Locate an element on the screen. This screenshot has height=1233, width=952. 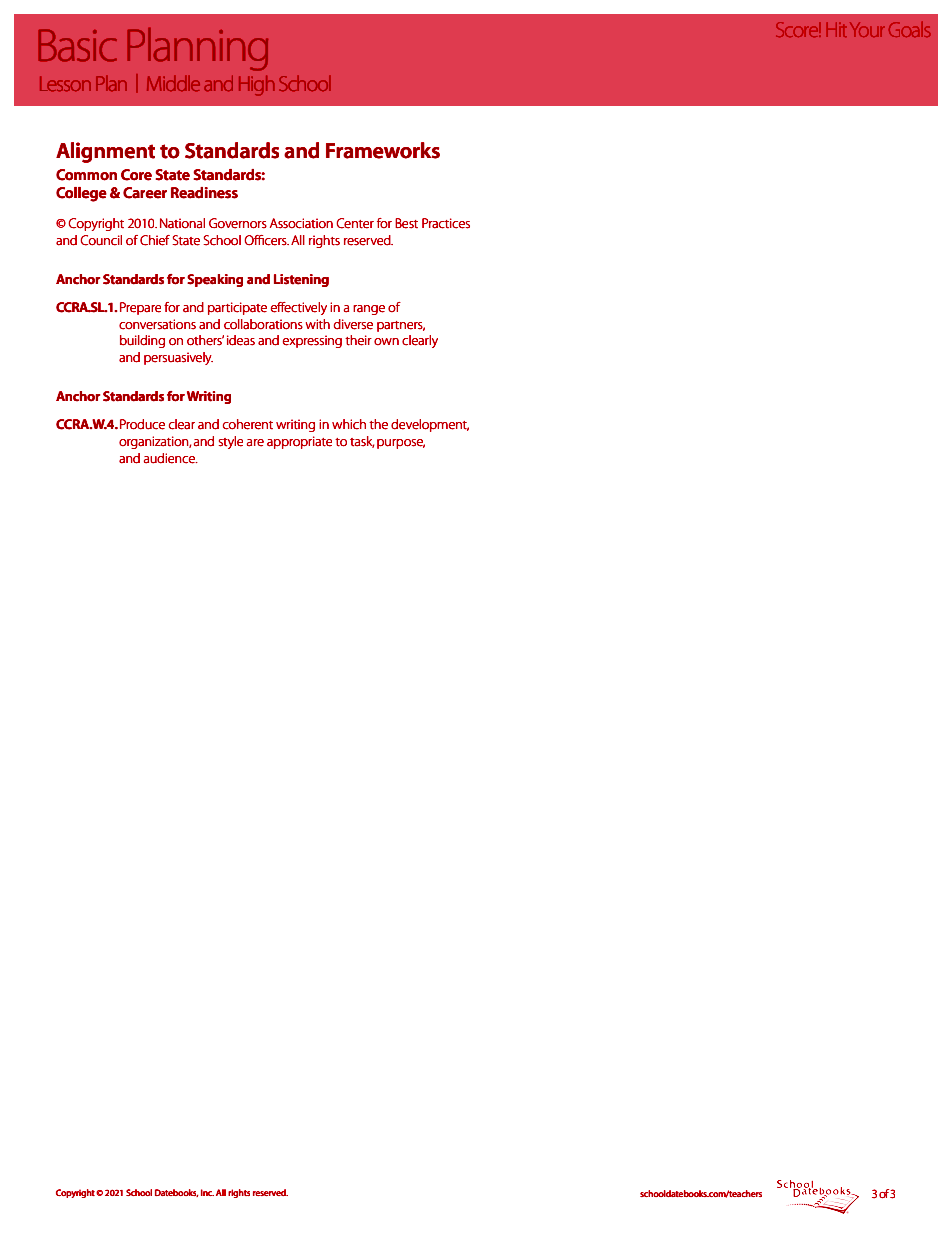
task is located at coordinates (362, 442).
